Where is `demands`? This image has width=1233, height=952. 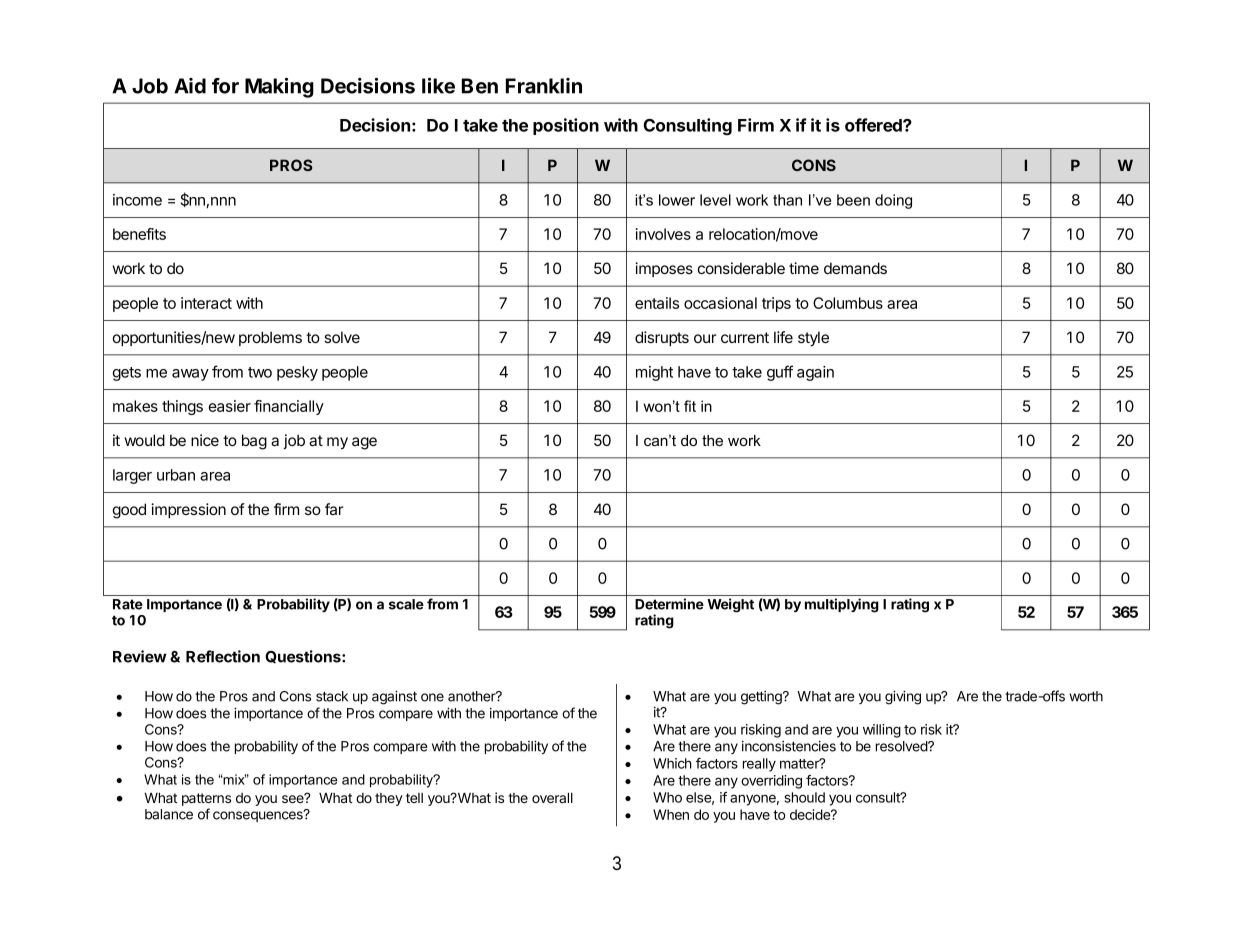 demands is located at coordinates (855, 268).
